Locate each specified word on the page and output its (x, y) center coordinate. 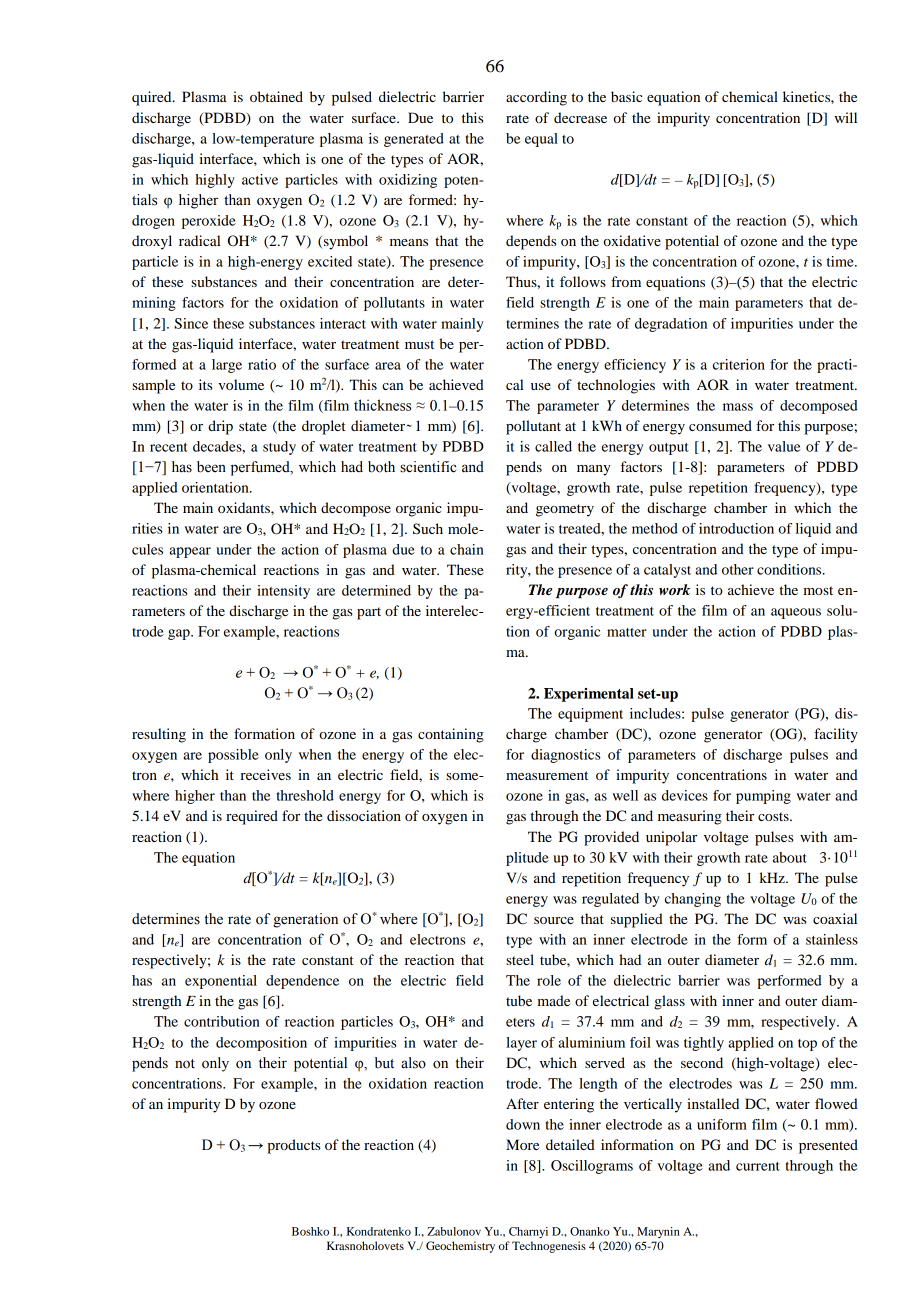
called (553, 446)
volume (241, 384)
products (293, 1146)
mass (738, 407)
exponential (221, 982)
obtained (276, 96)
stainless (832, 939)
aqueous (796, 613)
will (845, 117)
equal (541, 140)
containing (451, 735)
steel (520, 959)
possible (233, 756)
